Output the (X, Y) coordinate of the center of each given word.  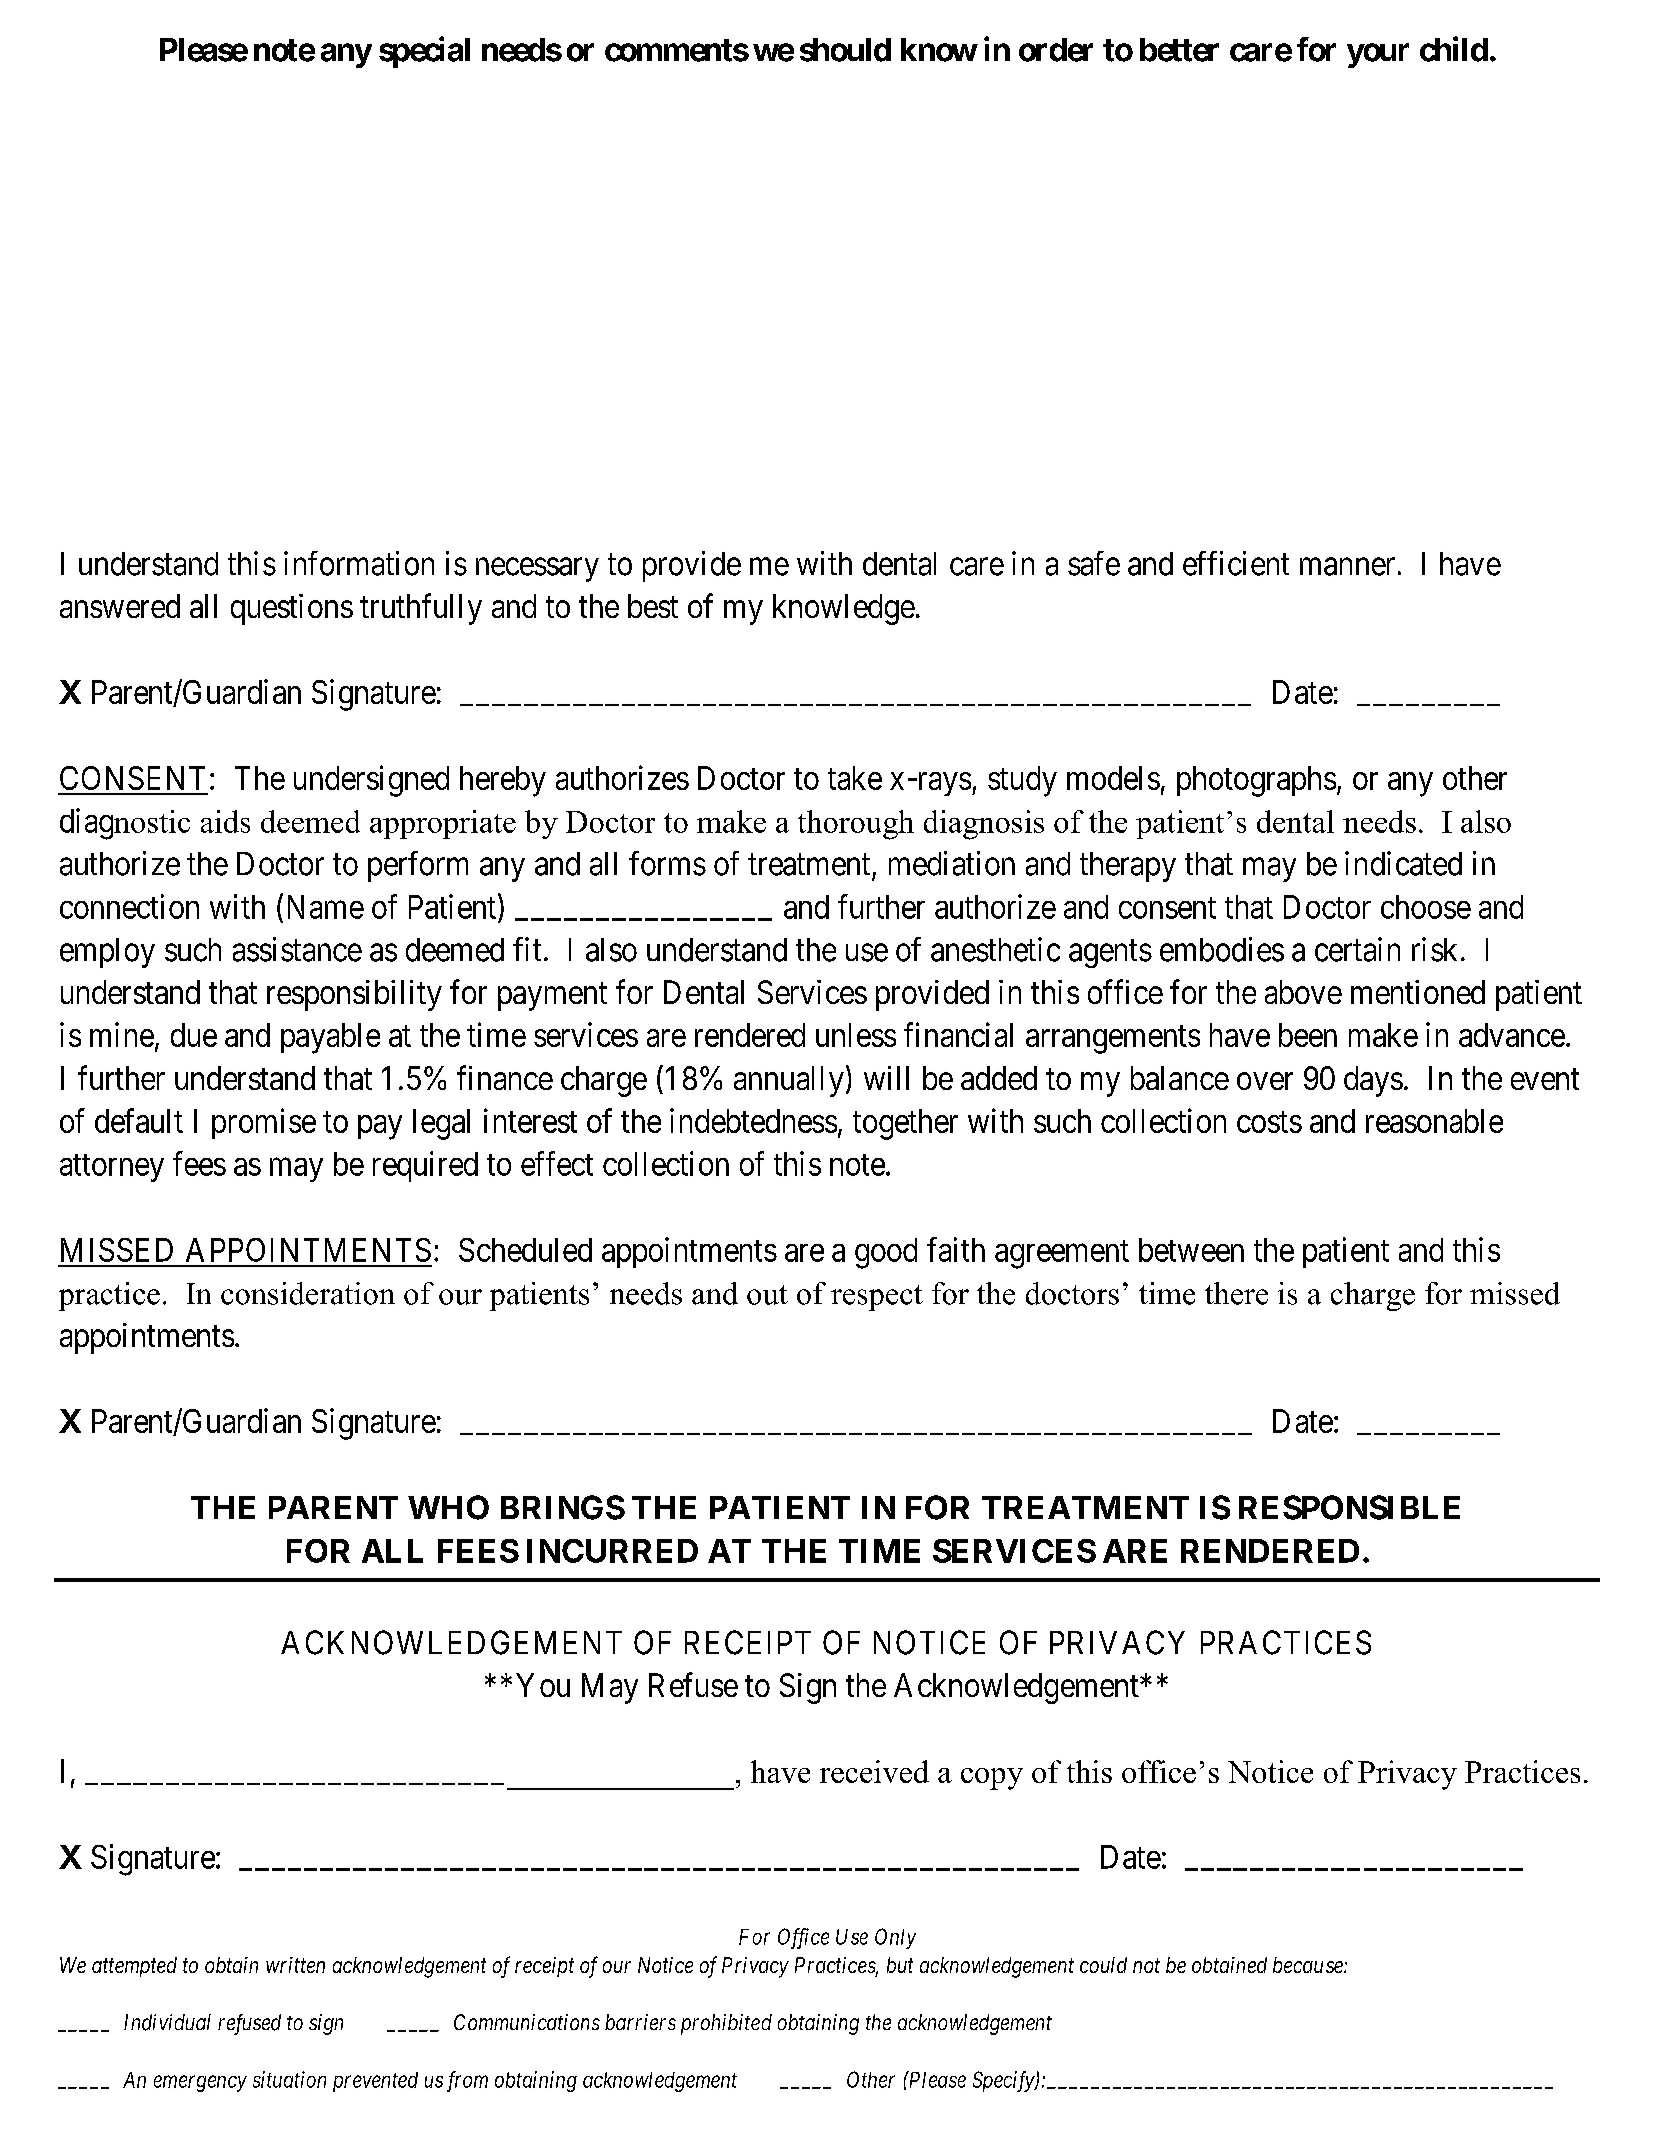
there (1236, 1293)
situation (289, 2079)
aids (225, 821)
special (424, 52)
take (855, 778)
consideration (308, 1293)
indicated (1403, 863)
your (1378, 55)
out (767, 1295)
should (845, 50)
